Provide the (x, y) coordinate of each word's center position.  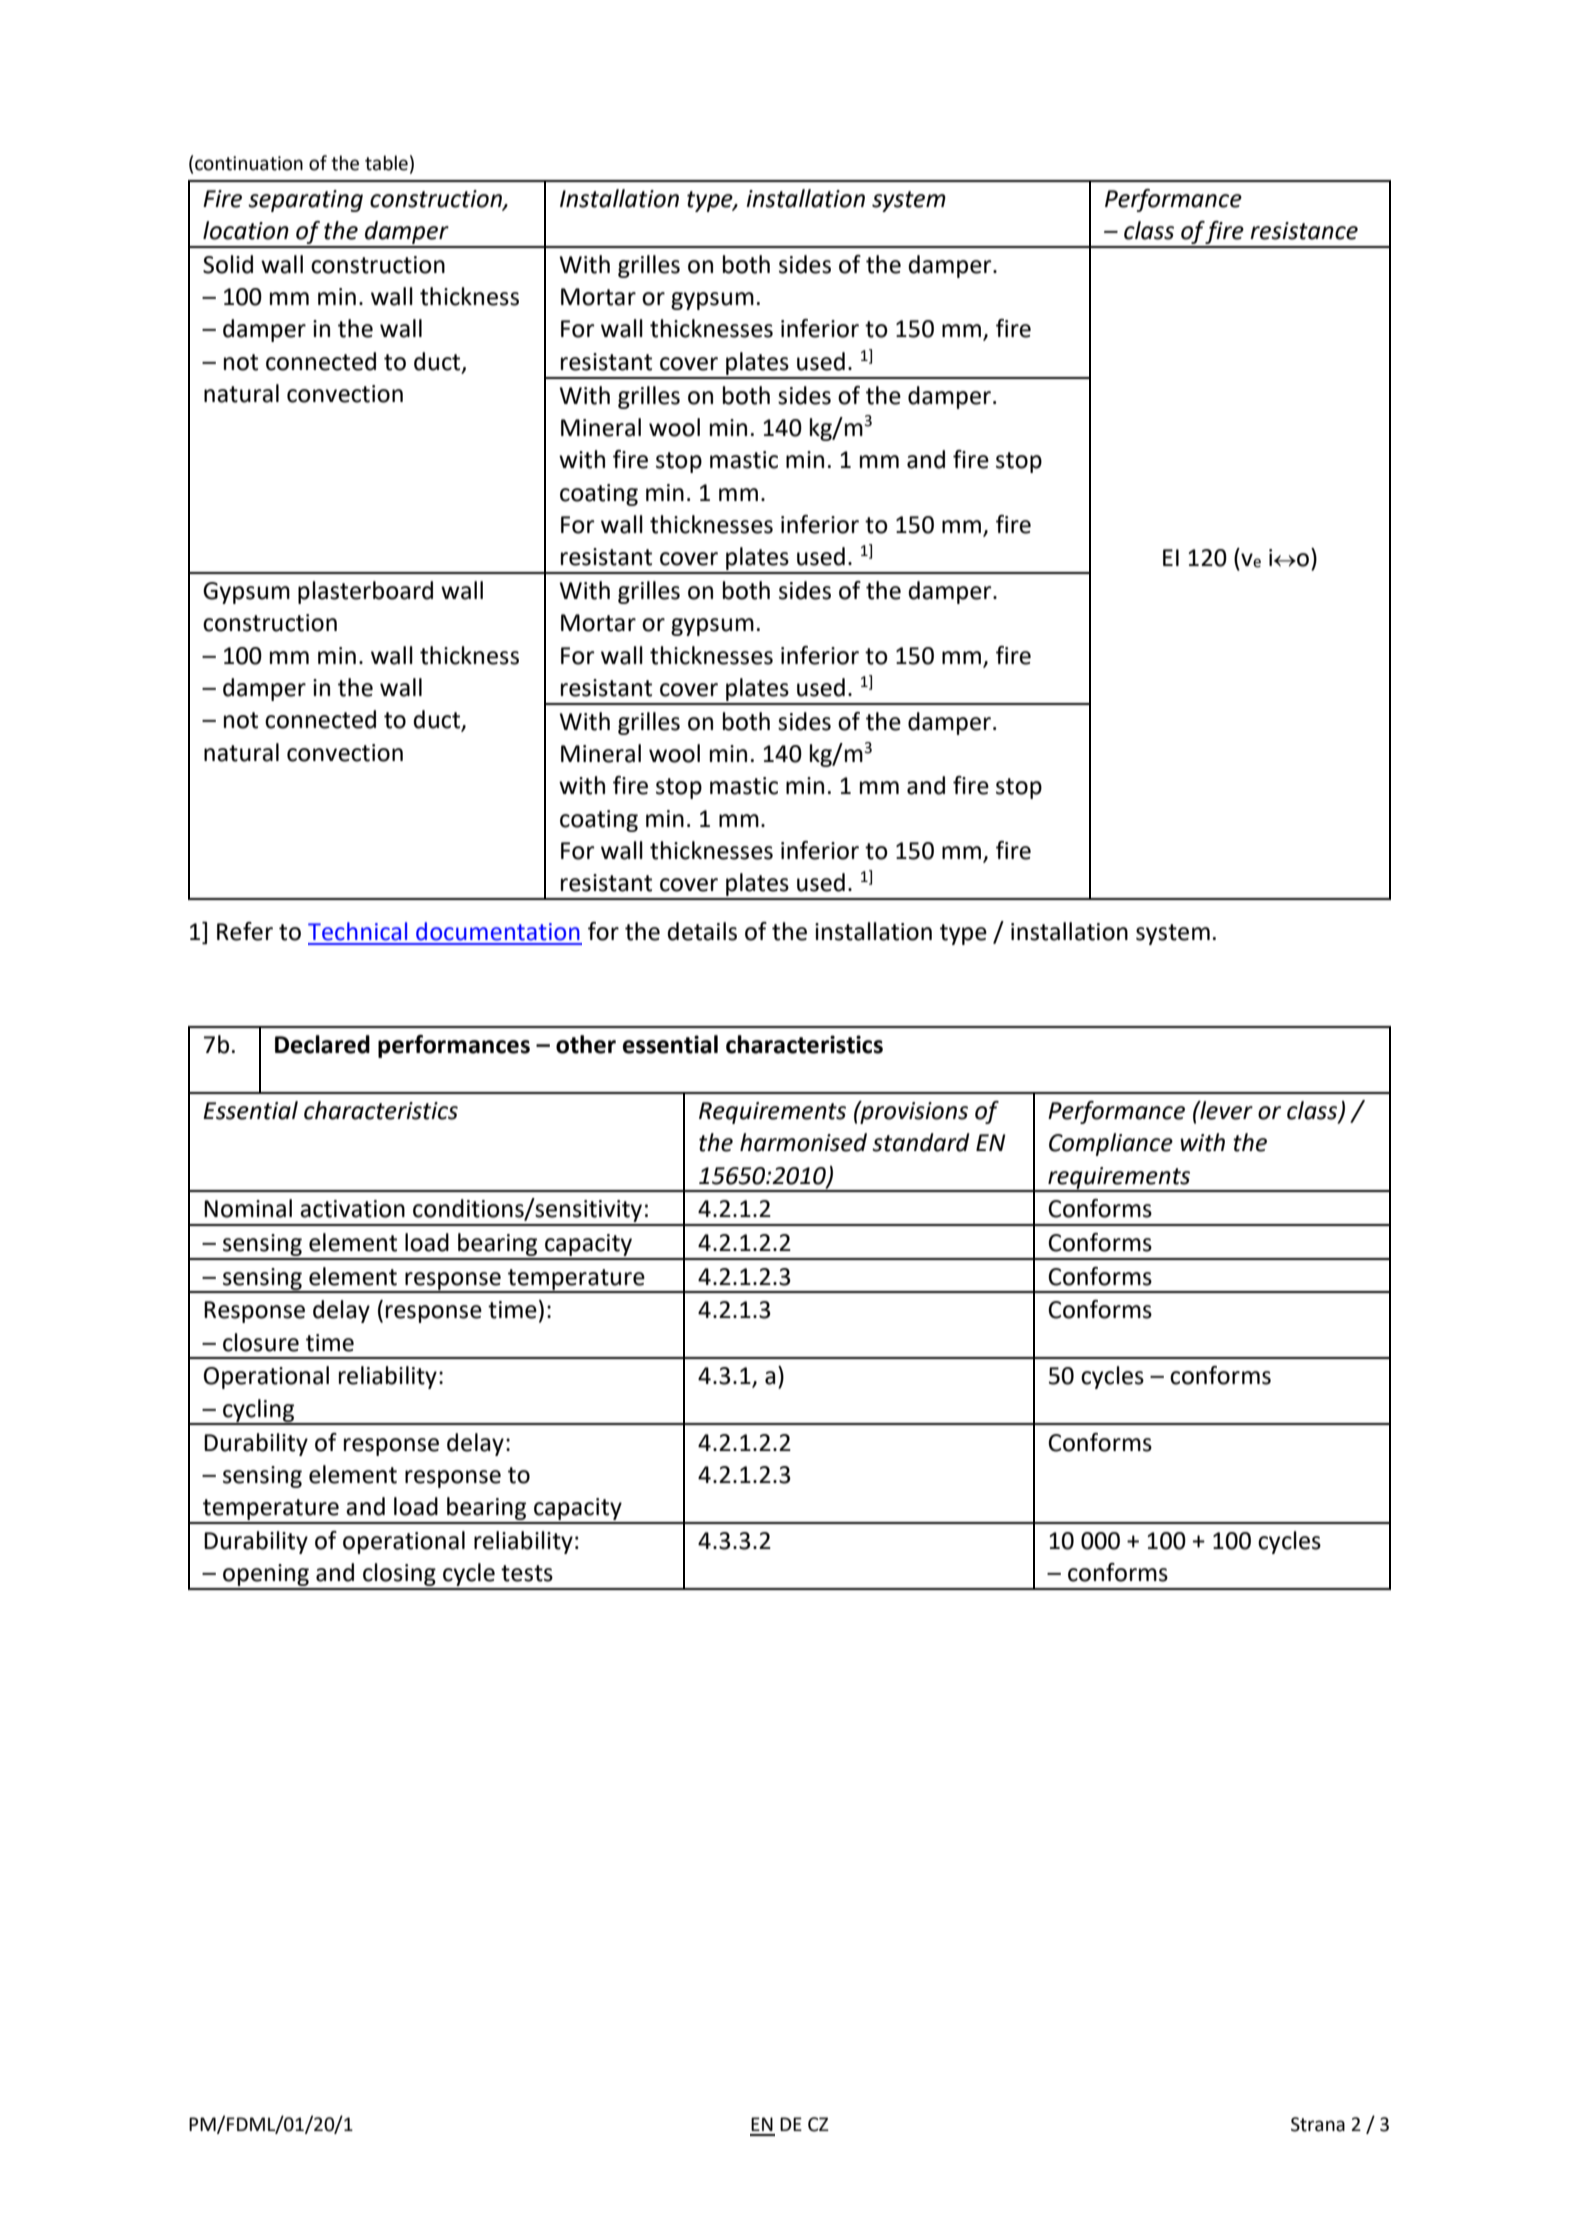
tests (527, 1573)
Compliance (1111, 1144)
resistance (1304, 231)
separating (305, 201)
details (702, 931)
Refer (245, 931)
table (386, 163)
